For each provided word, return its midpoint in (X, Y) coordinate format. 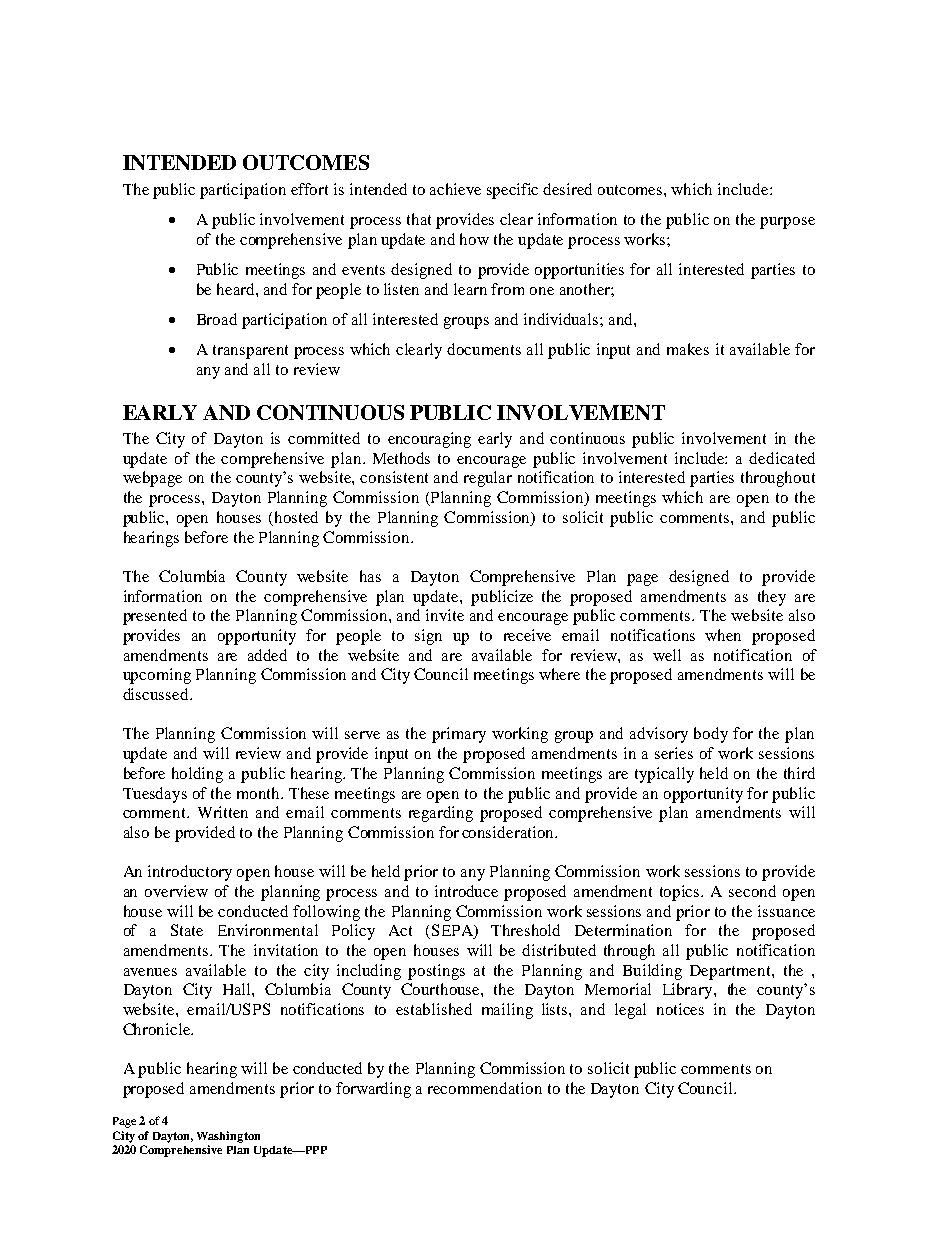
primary (459, 735)
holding (197, 775)
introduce (466, 891)
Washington (228, 1137)
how (474, 239)
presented (155, 617)
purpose (787, 223)
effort (309, 189)
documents (484, 349)
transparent (250, 352)
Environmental (268, 930)
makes (688, 349)
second (752, 891)
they (772, 598)
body (711, 735)
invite (445, 615)
